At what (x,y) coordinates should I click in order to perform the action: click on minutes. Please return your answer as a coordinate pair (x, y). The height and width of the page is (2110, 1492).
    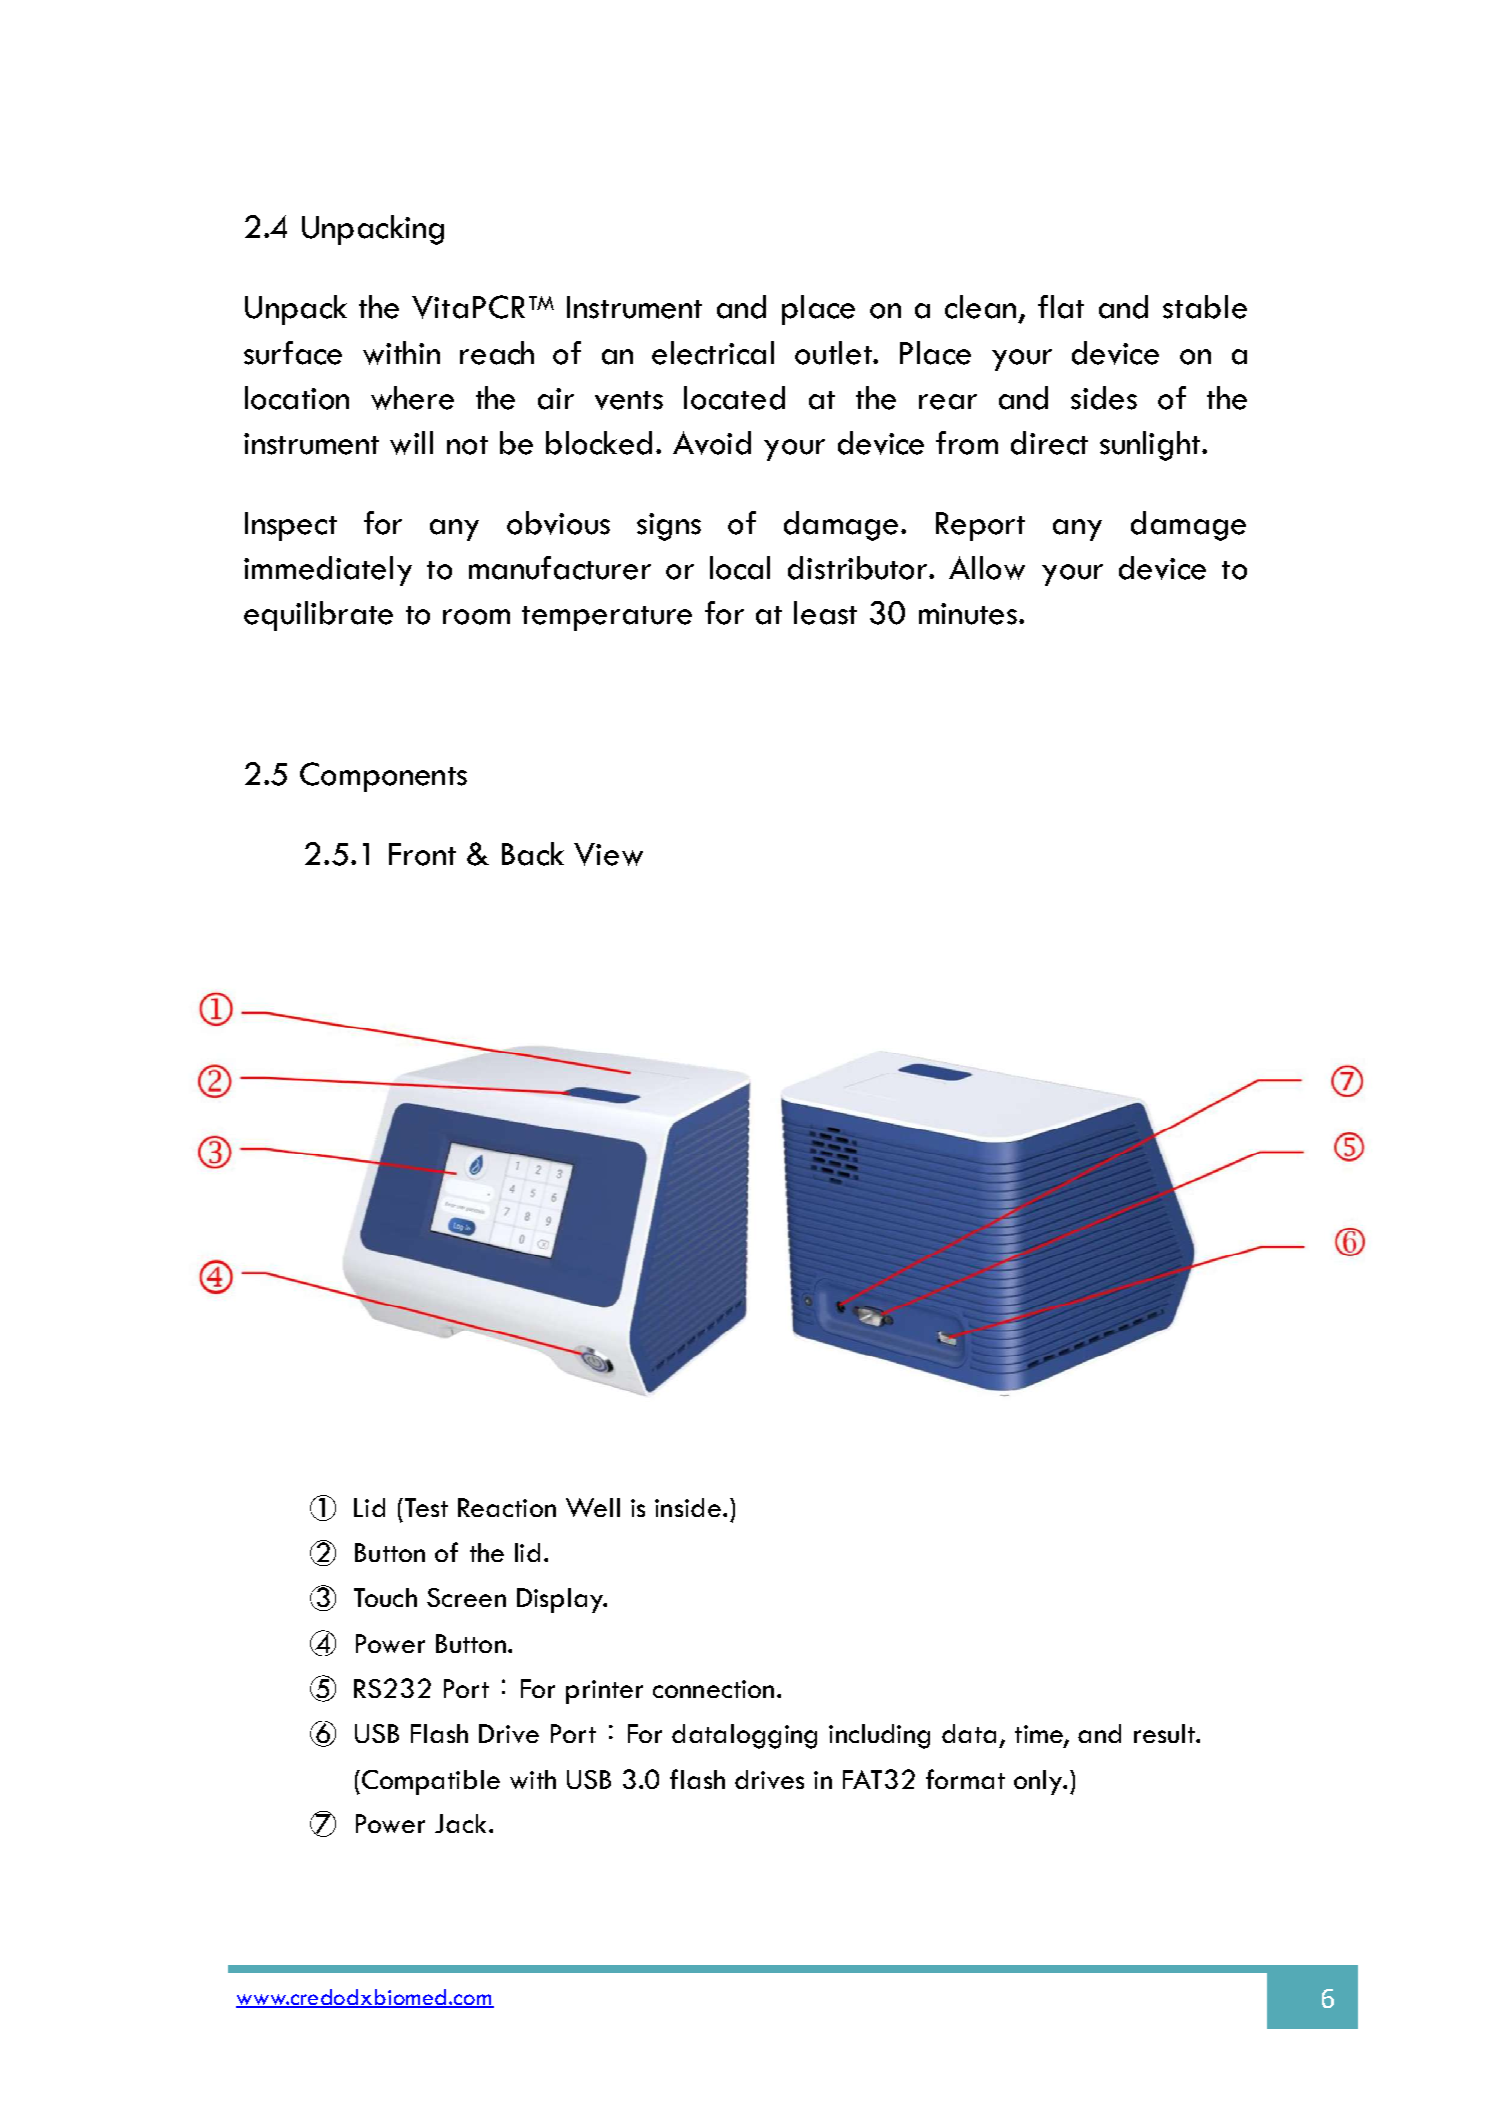
    Looking at the image, I should click on (968, 614).
